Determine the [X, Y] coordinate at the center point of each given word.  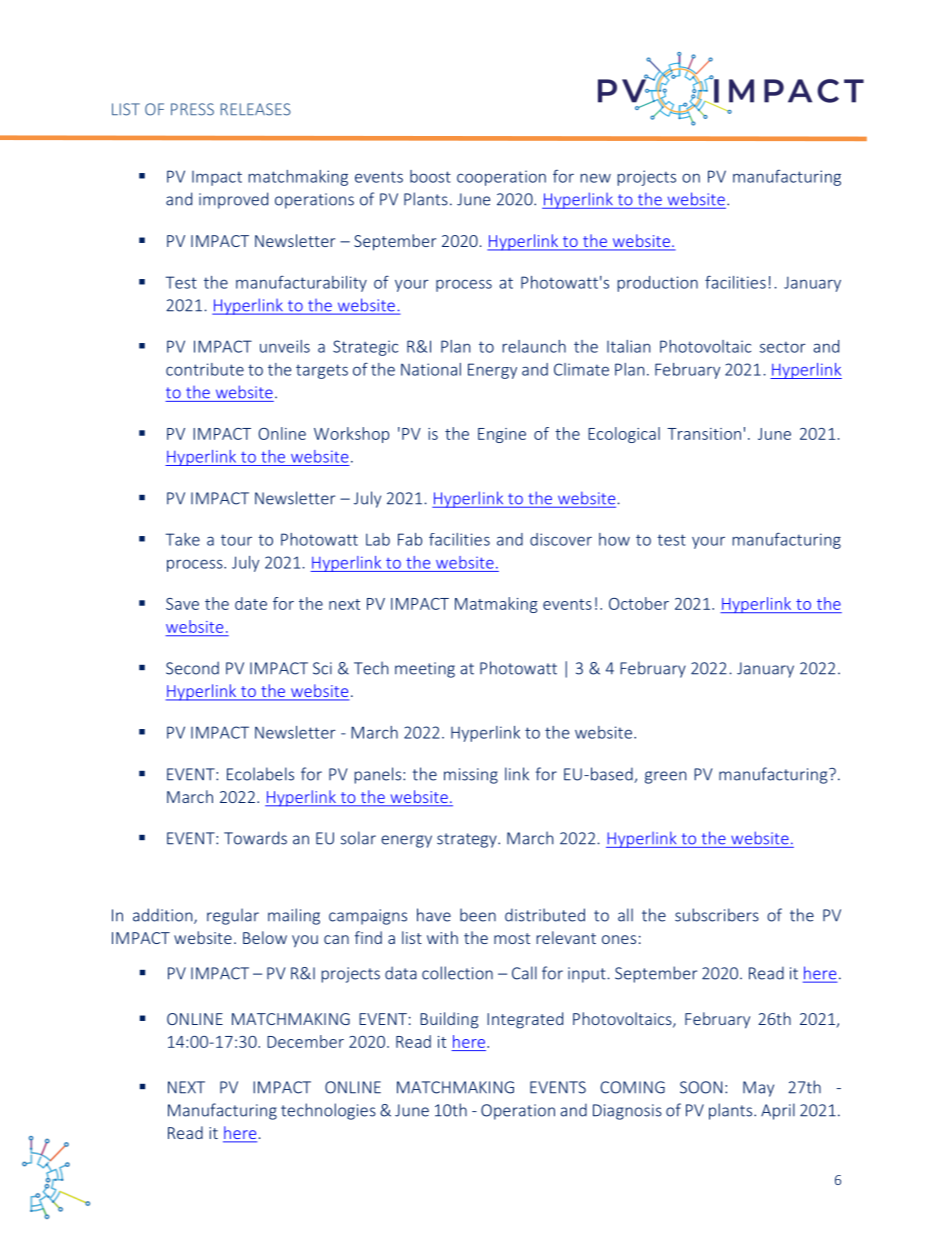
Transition [704, 434]
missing [471, 776]
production [657, 284]
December [305, 1041]
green [665, 777]
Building [449, 1020]
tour [236, 540]
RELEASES [256, 109]
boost [430, 176]
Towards [255, 838]
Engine [502, 435]
